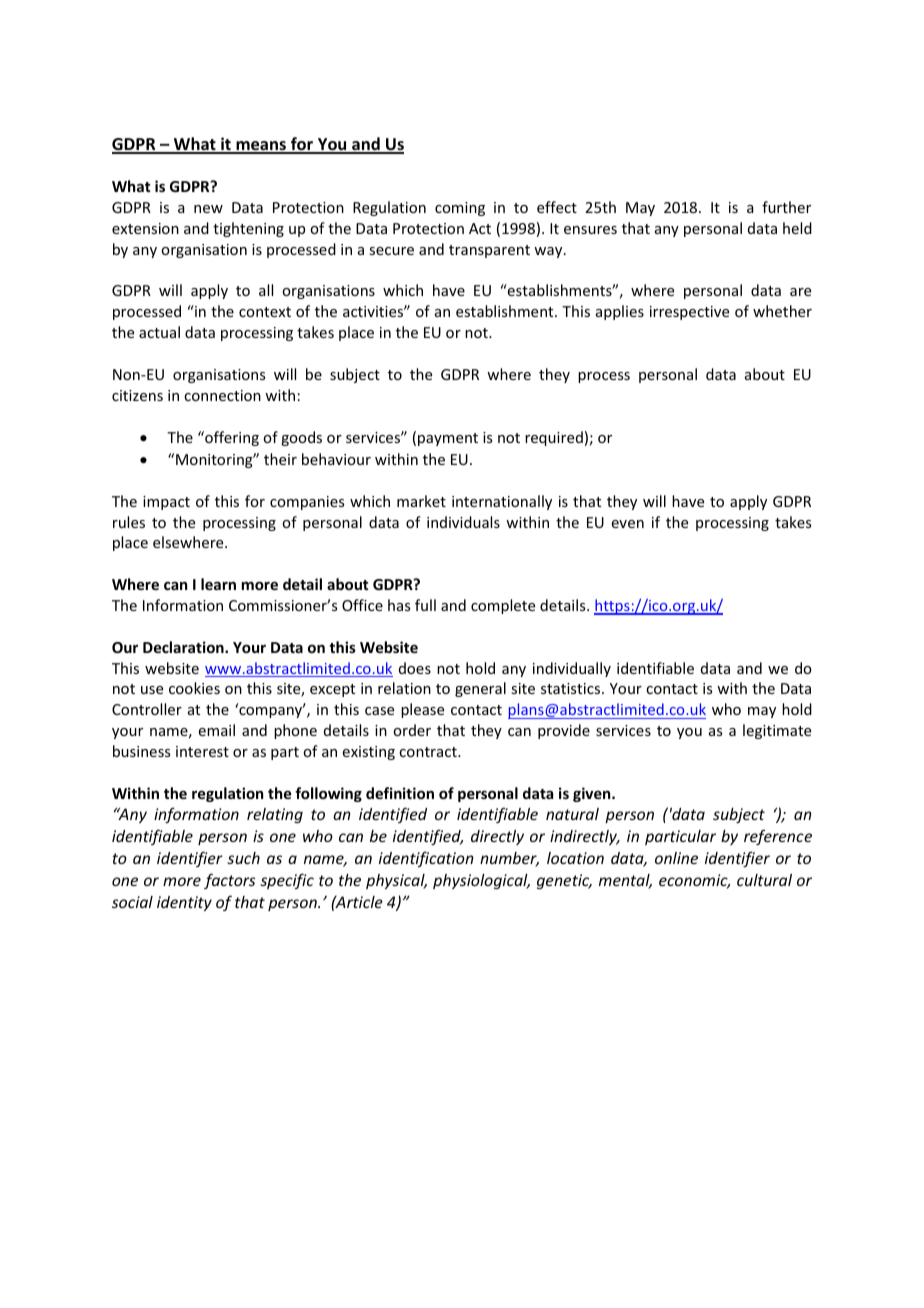 The width and height of the screenshot is (924, 1308). I want to click on impact, so click(166, 503).
